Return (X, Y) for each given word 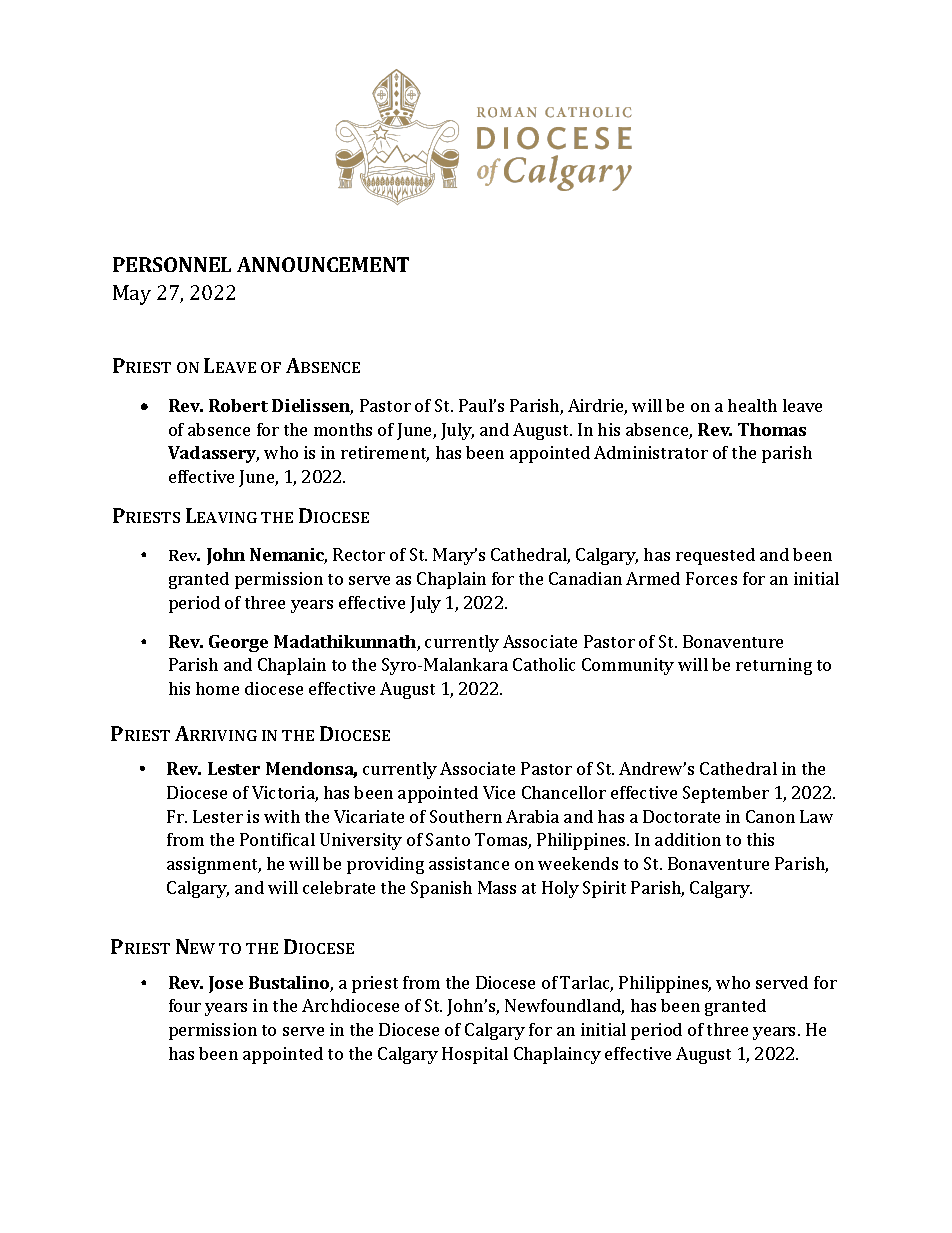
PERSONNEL (172, 264)
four (185, 1005)
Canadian (585, 578)
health (752, 405)
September (726, 794)
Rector (359, 554)
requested (715, 556)
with (282, 816)
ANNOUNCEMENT (323, 264)
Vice (499, 792)
